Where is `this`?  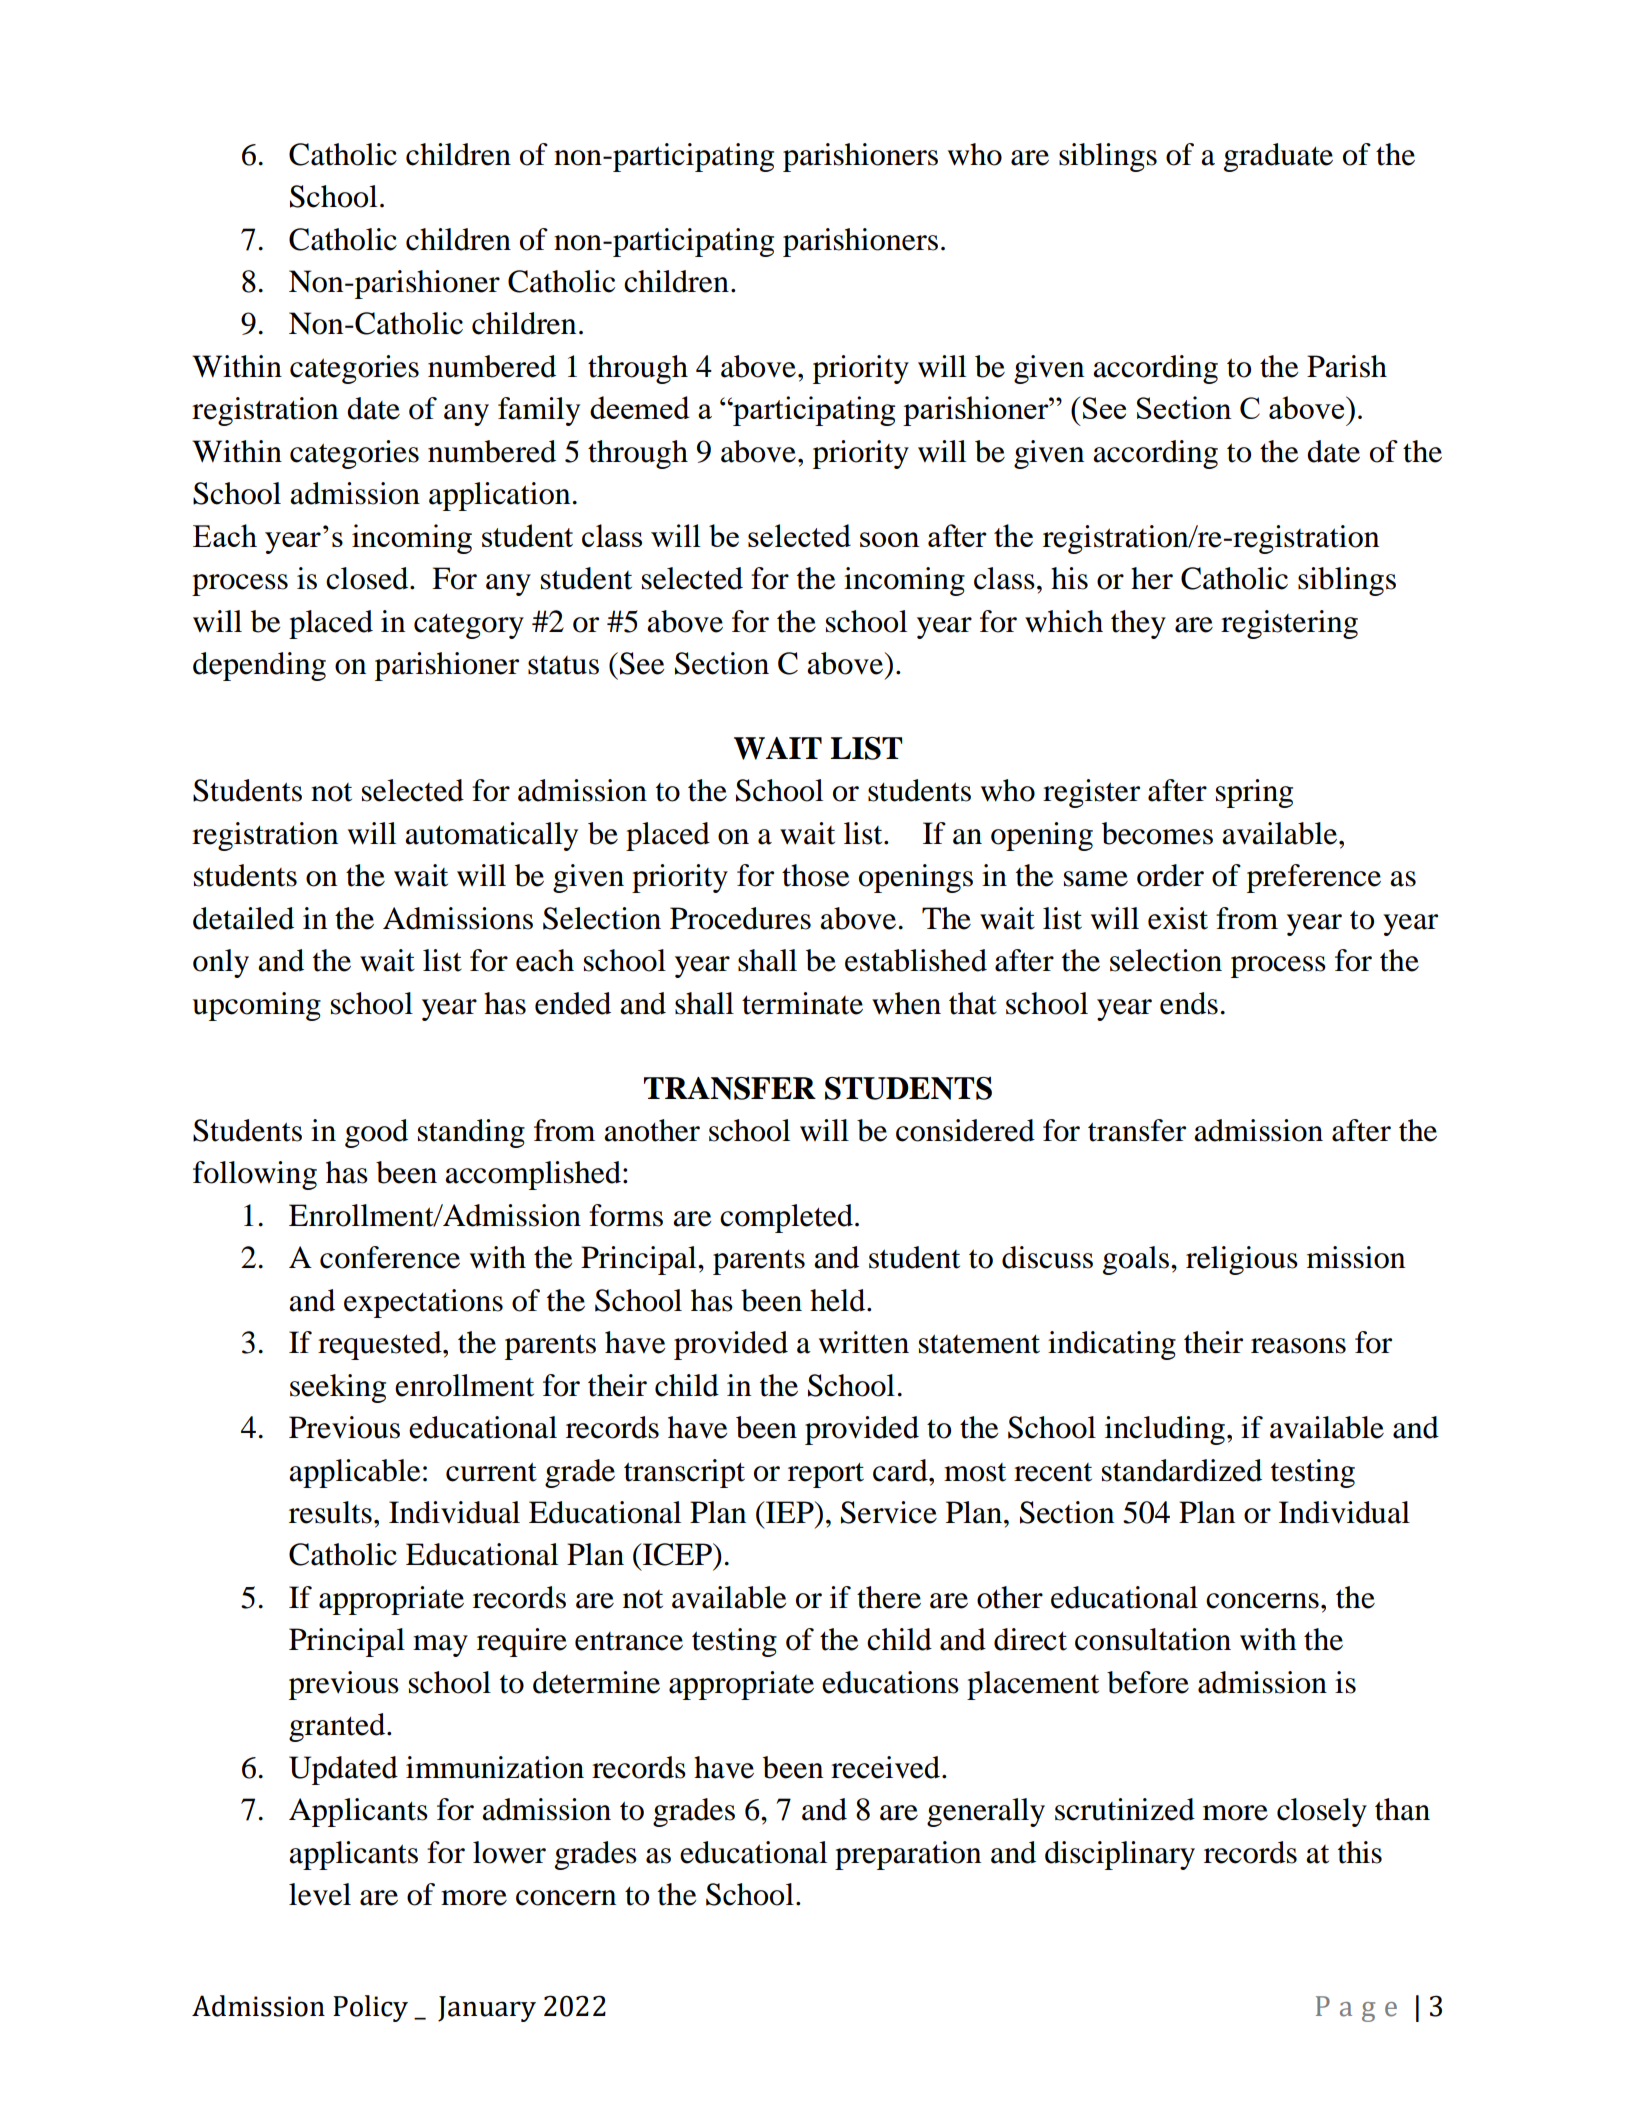
this is located at coordinates (1360, 1852).
